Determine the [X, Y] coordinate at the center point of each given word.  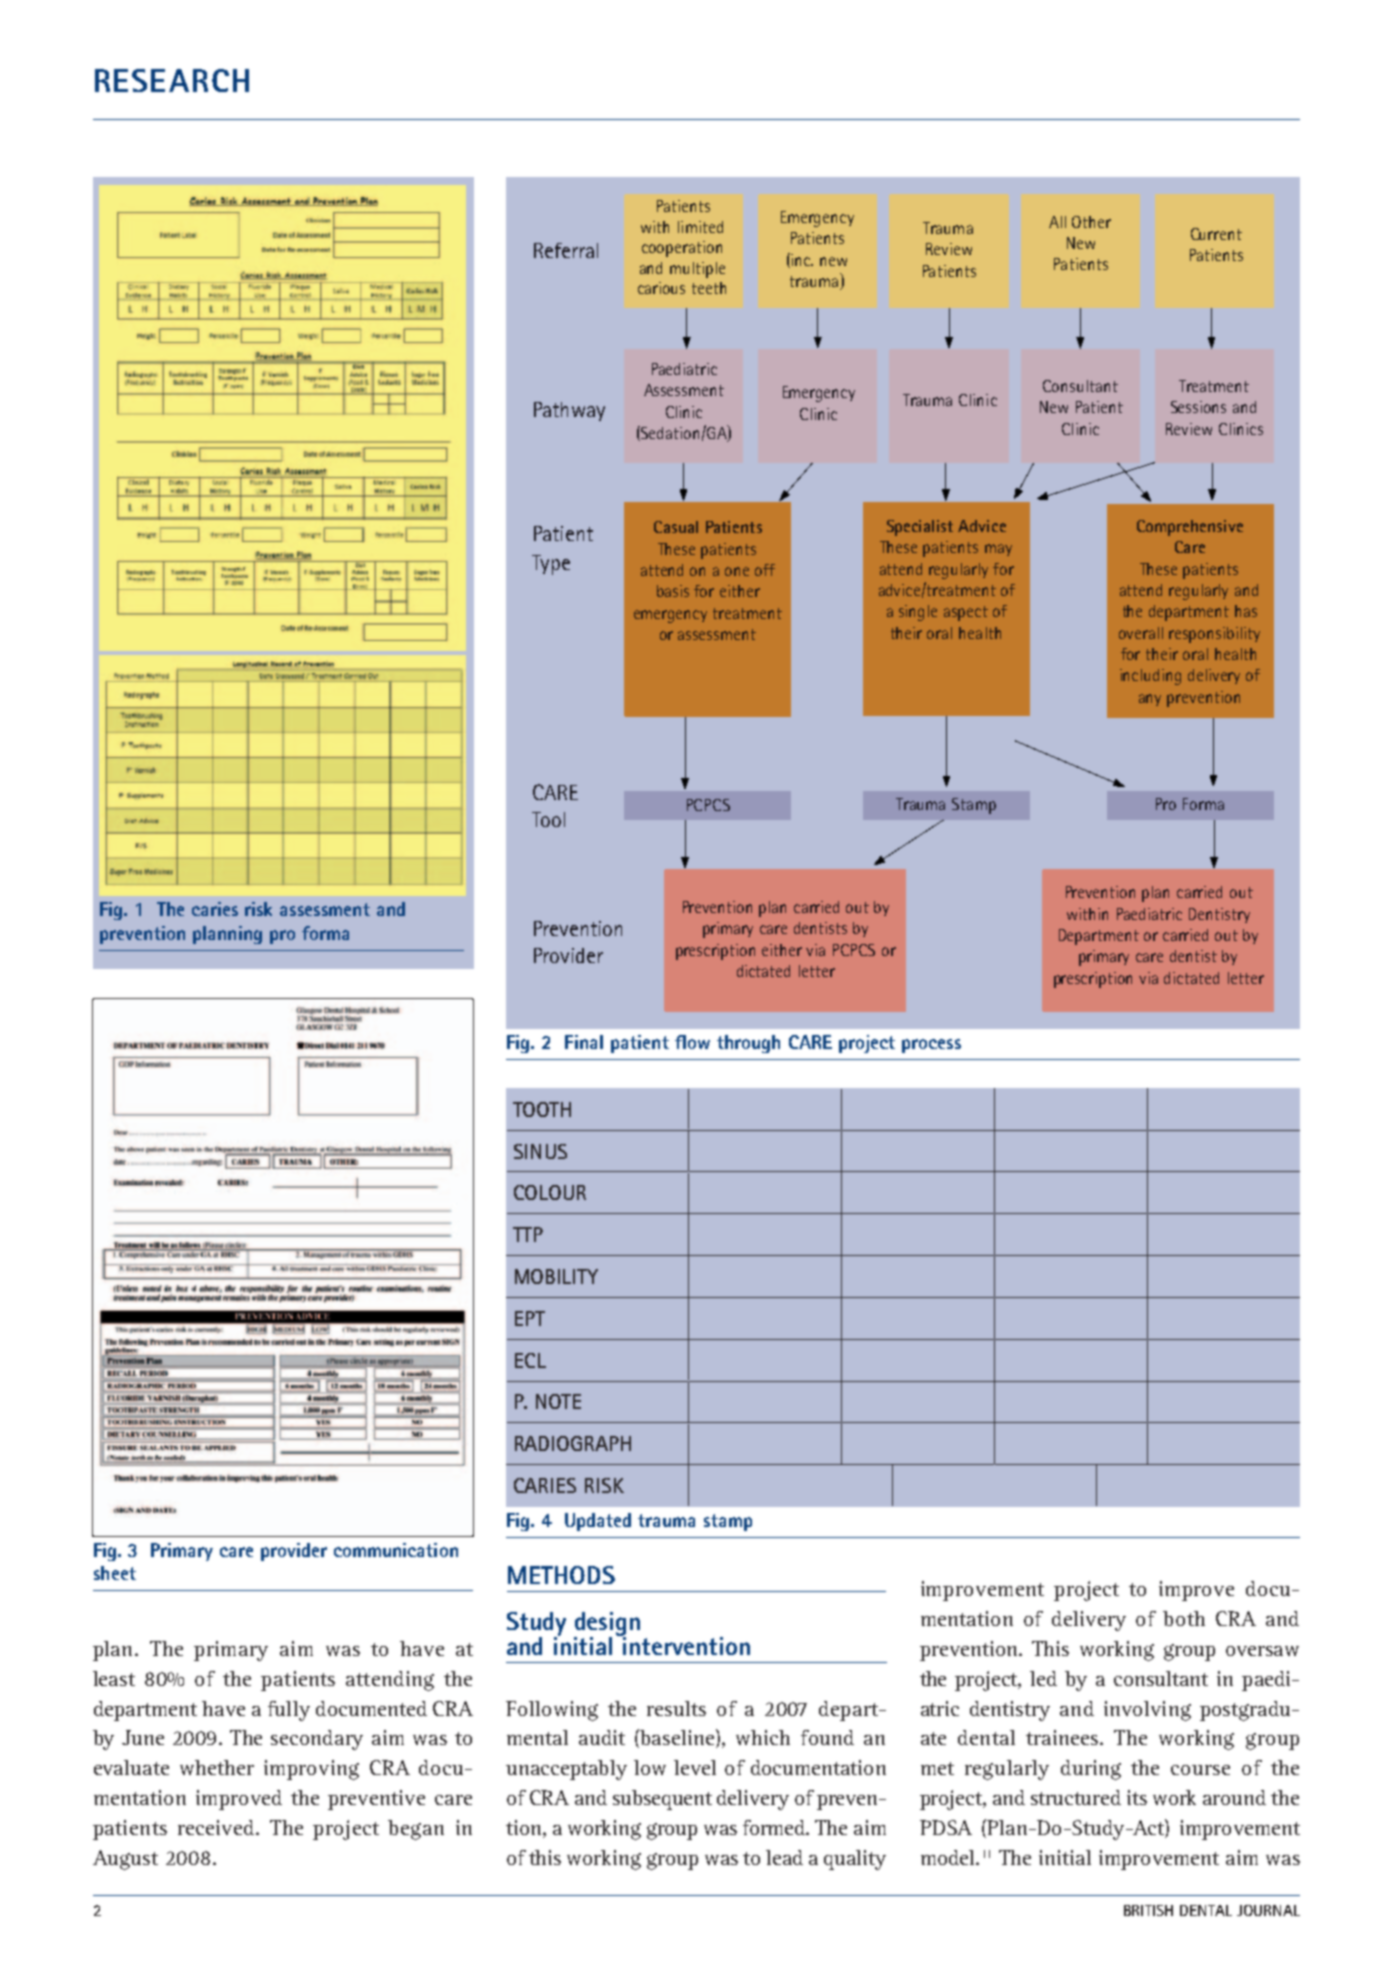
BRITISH [1148, 1910]
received [218, 1827]
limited [700, 227]
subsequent [662, 1800]
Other [1091, 222]
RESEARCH [172, 80]
